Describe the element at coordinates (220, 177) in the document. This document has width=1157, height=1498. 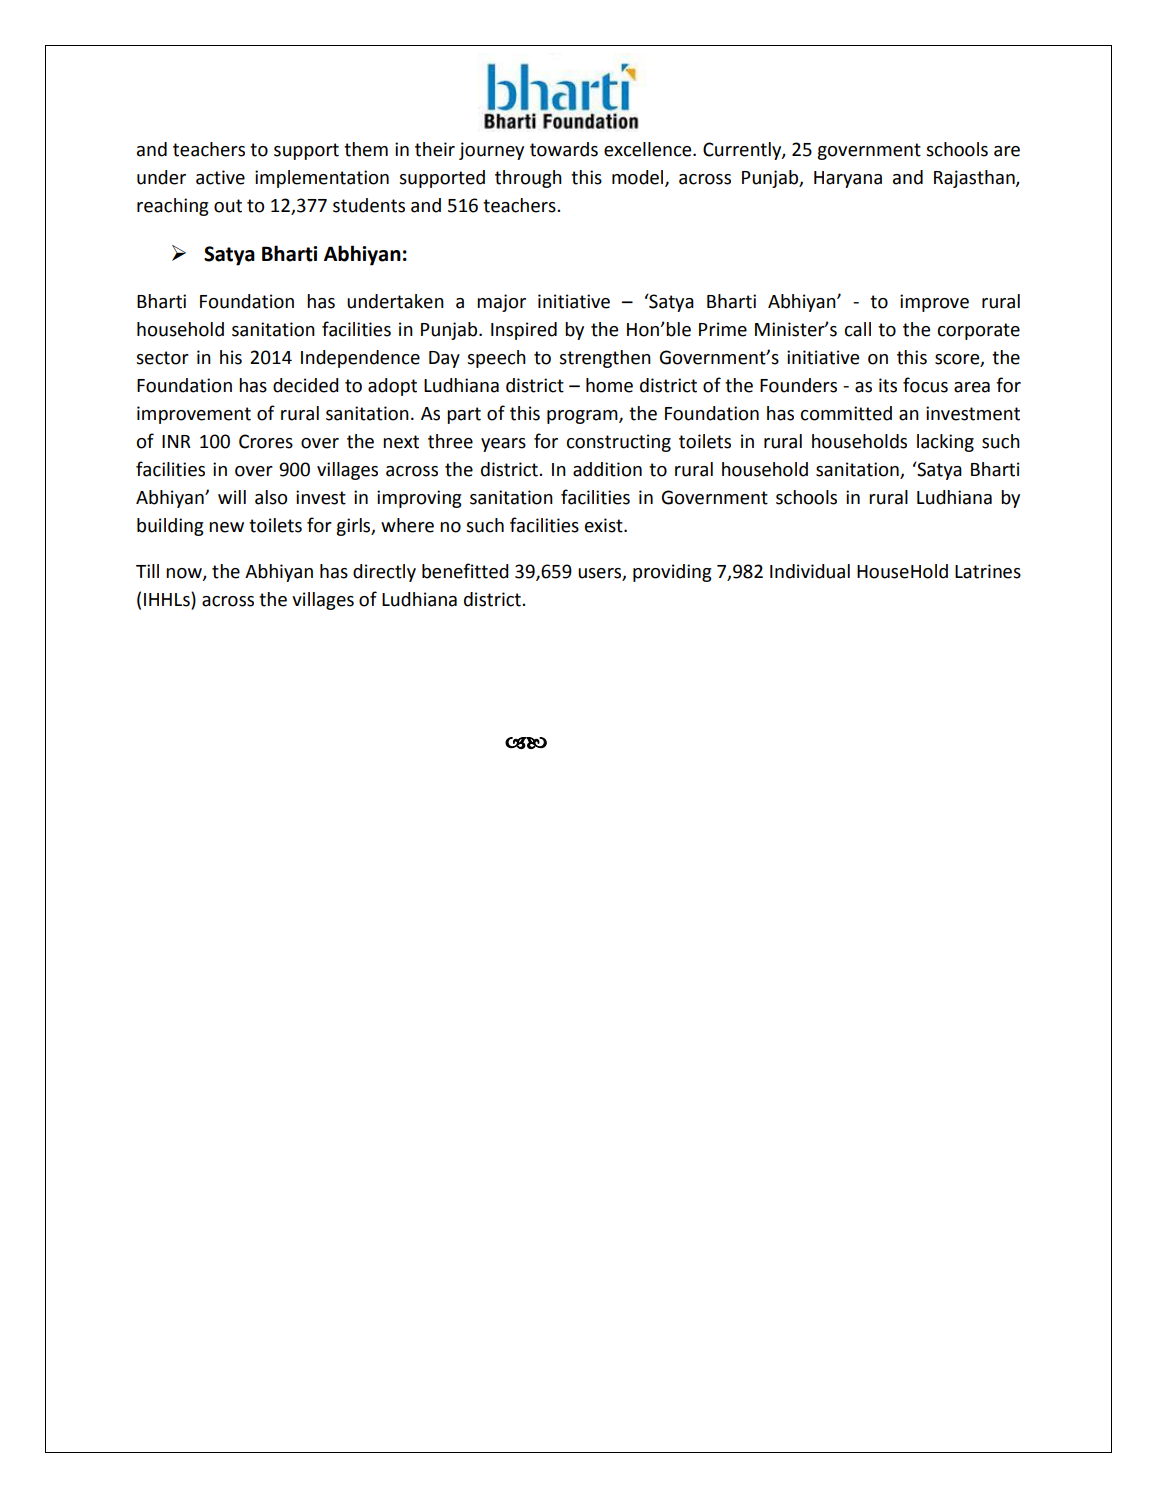
I see `active` at that location.
